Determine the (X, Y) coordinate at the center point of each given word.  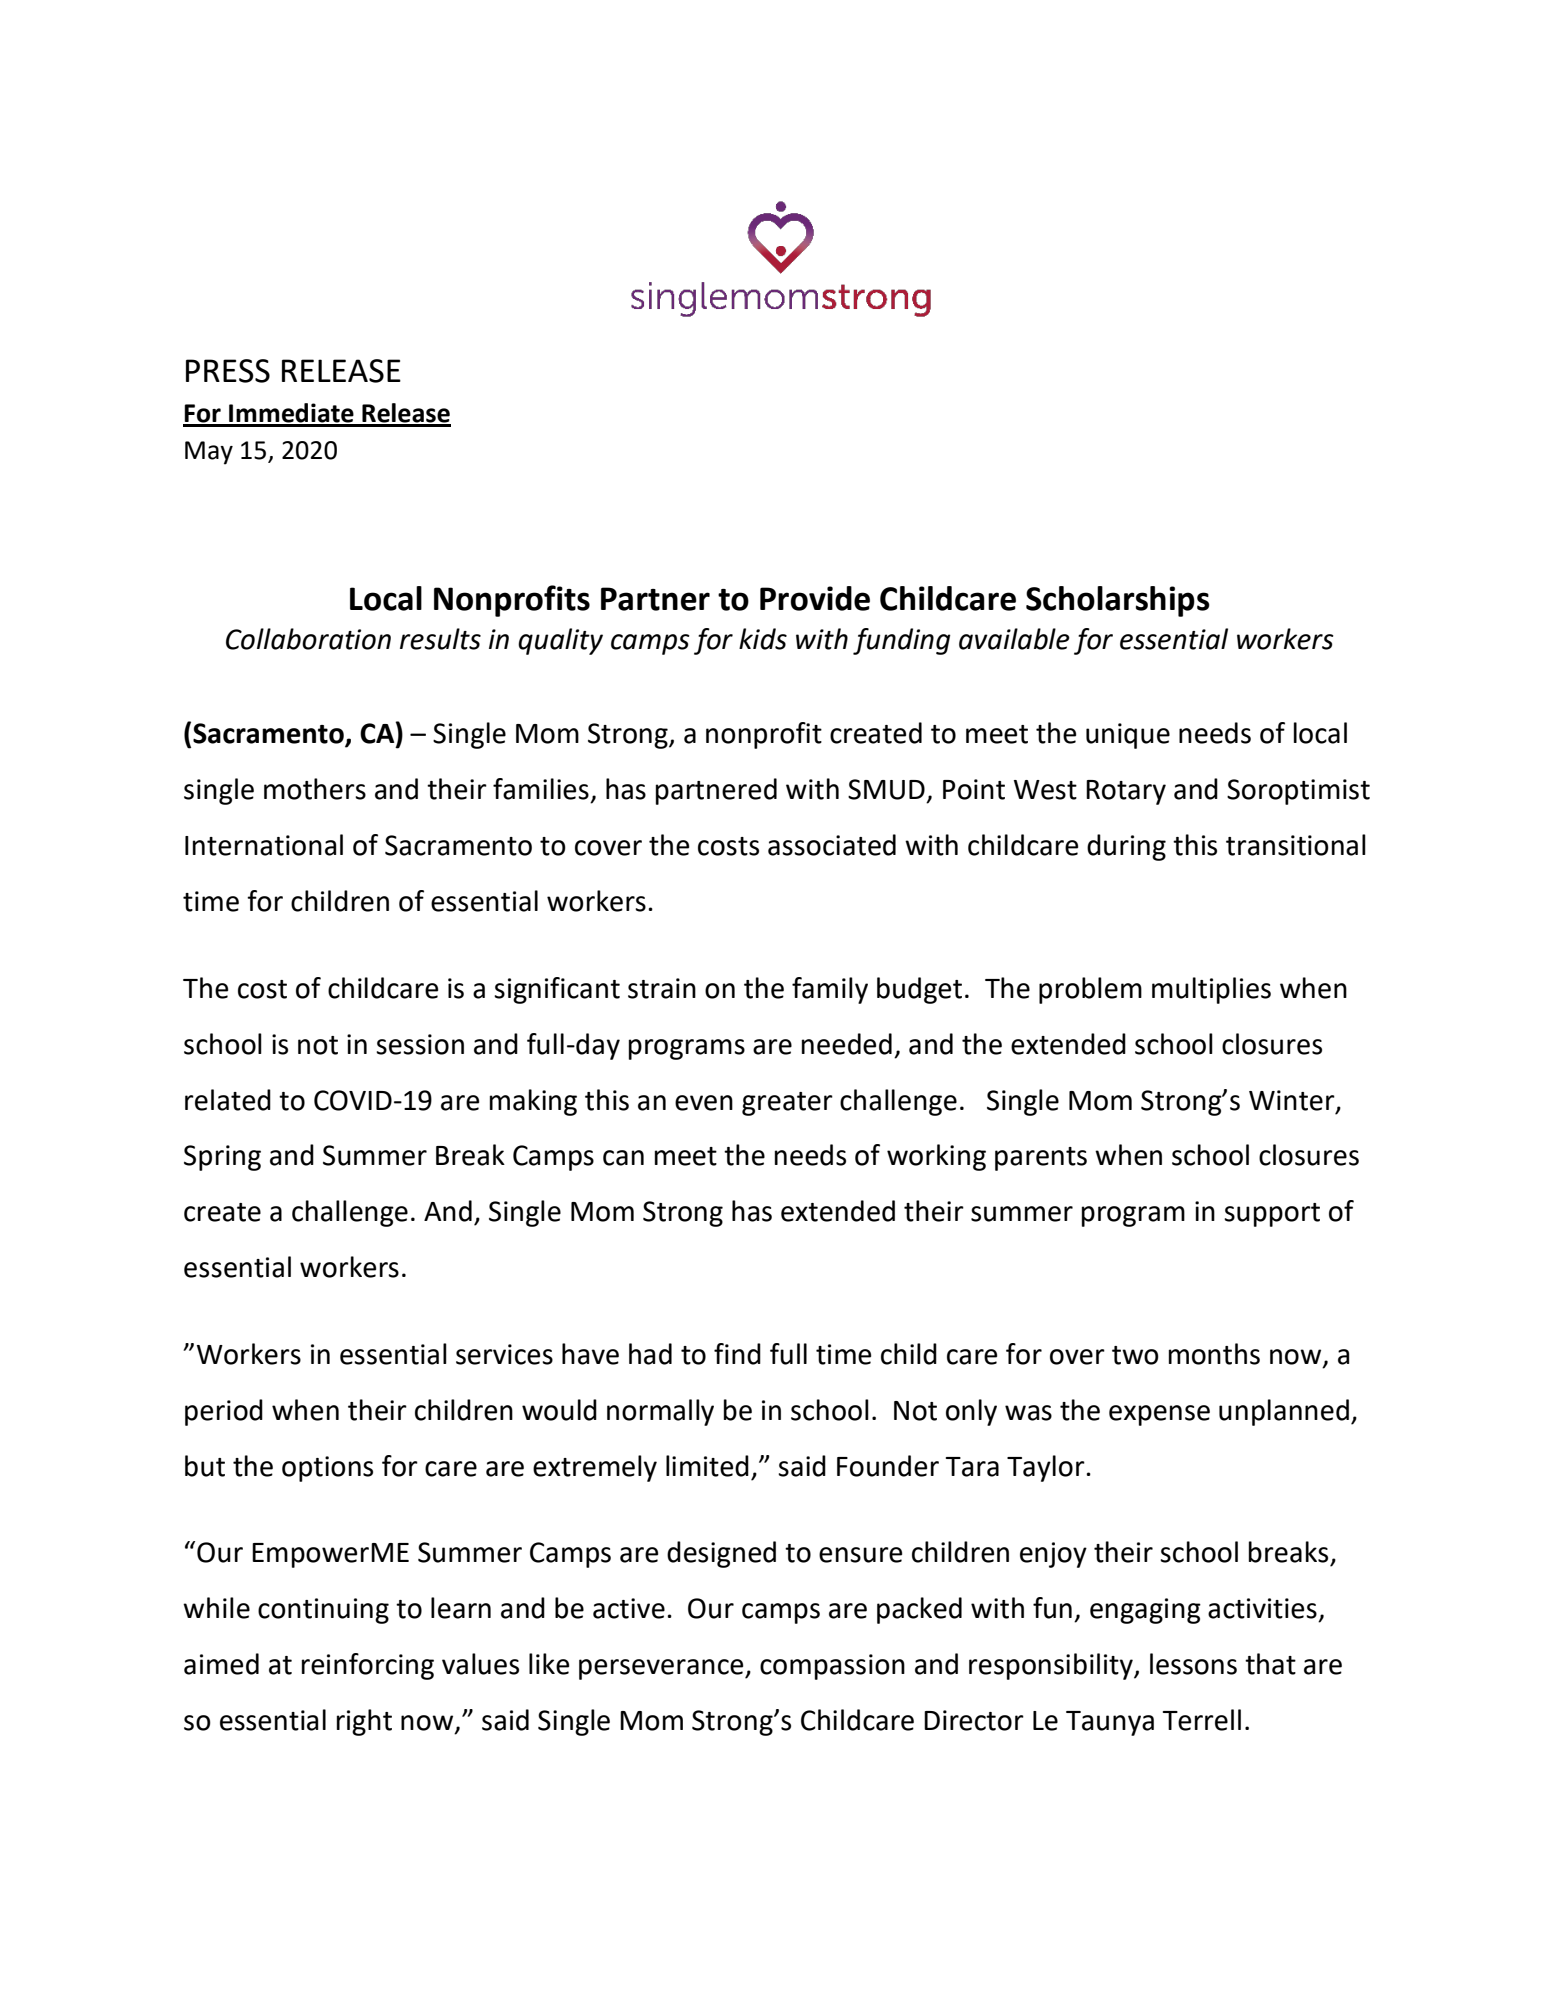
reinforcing (368, 1666)
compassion (832, 1667)
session (420, 1044)
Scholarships (1118, 601)
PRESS (228, 371)
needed (847, 1044)
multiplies (1211, 990)
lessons (1193, 1664)
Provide (815, 598)
